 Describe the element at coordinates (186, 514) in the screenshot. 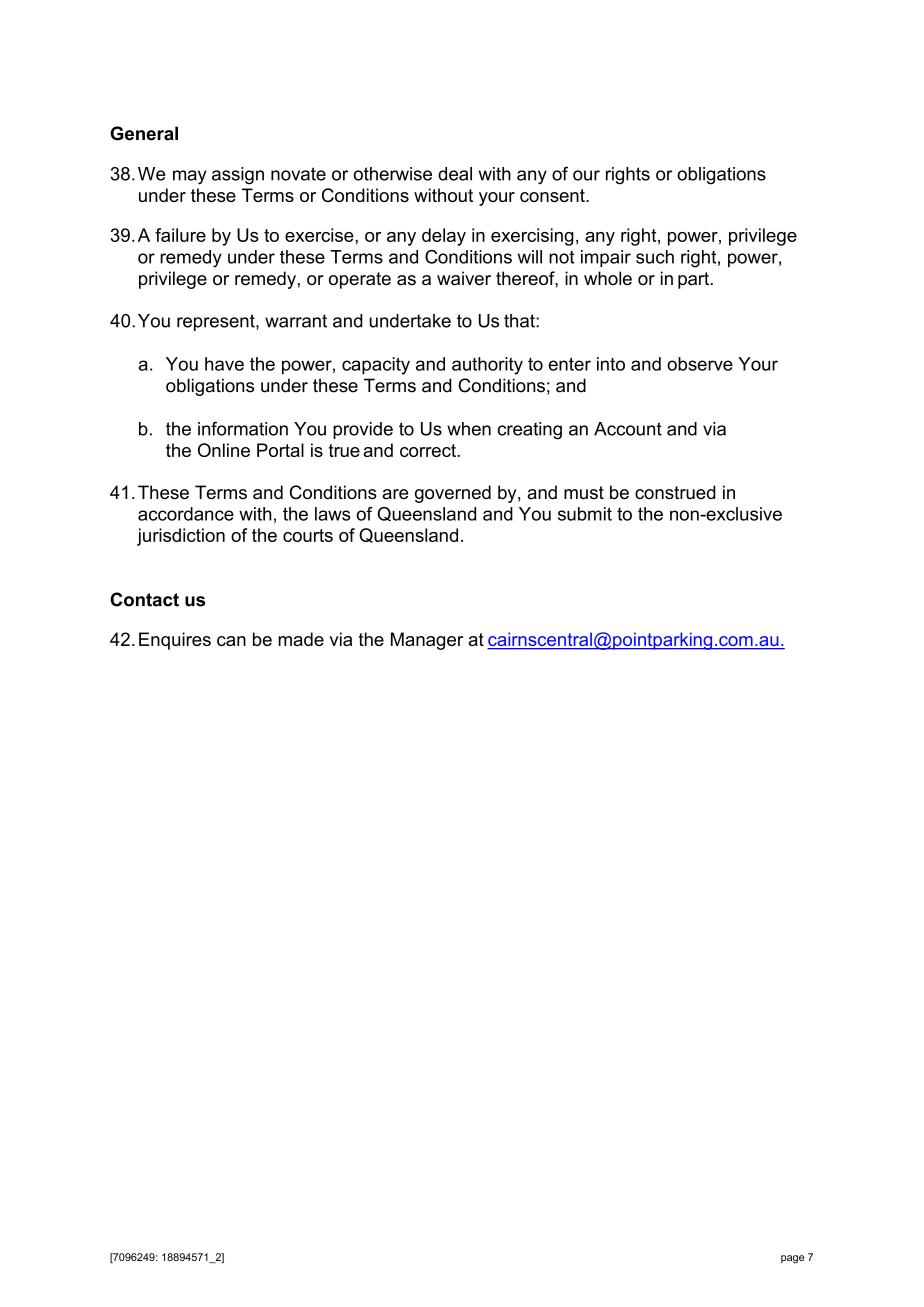

I see `accordance` at that location.
